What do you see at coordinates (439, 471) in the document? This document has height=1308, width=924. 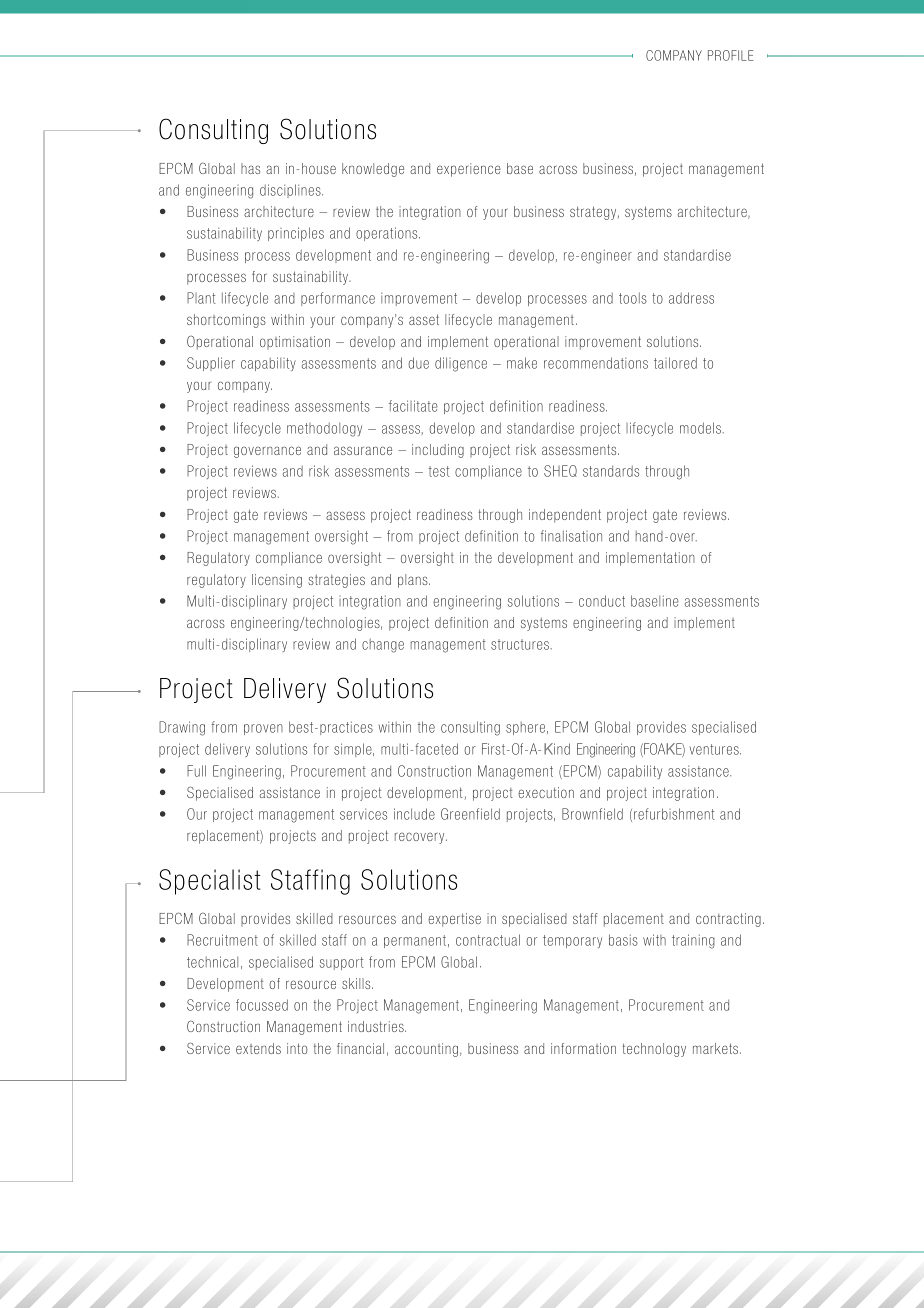 I see `test` at bounding box center [439, 471].
